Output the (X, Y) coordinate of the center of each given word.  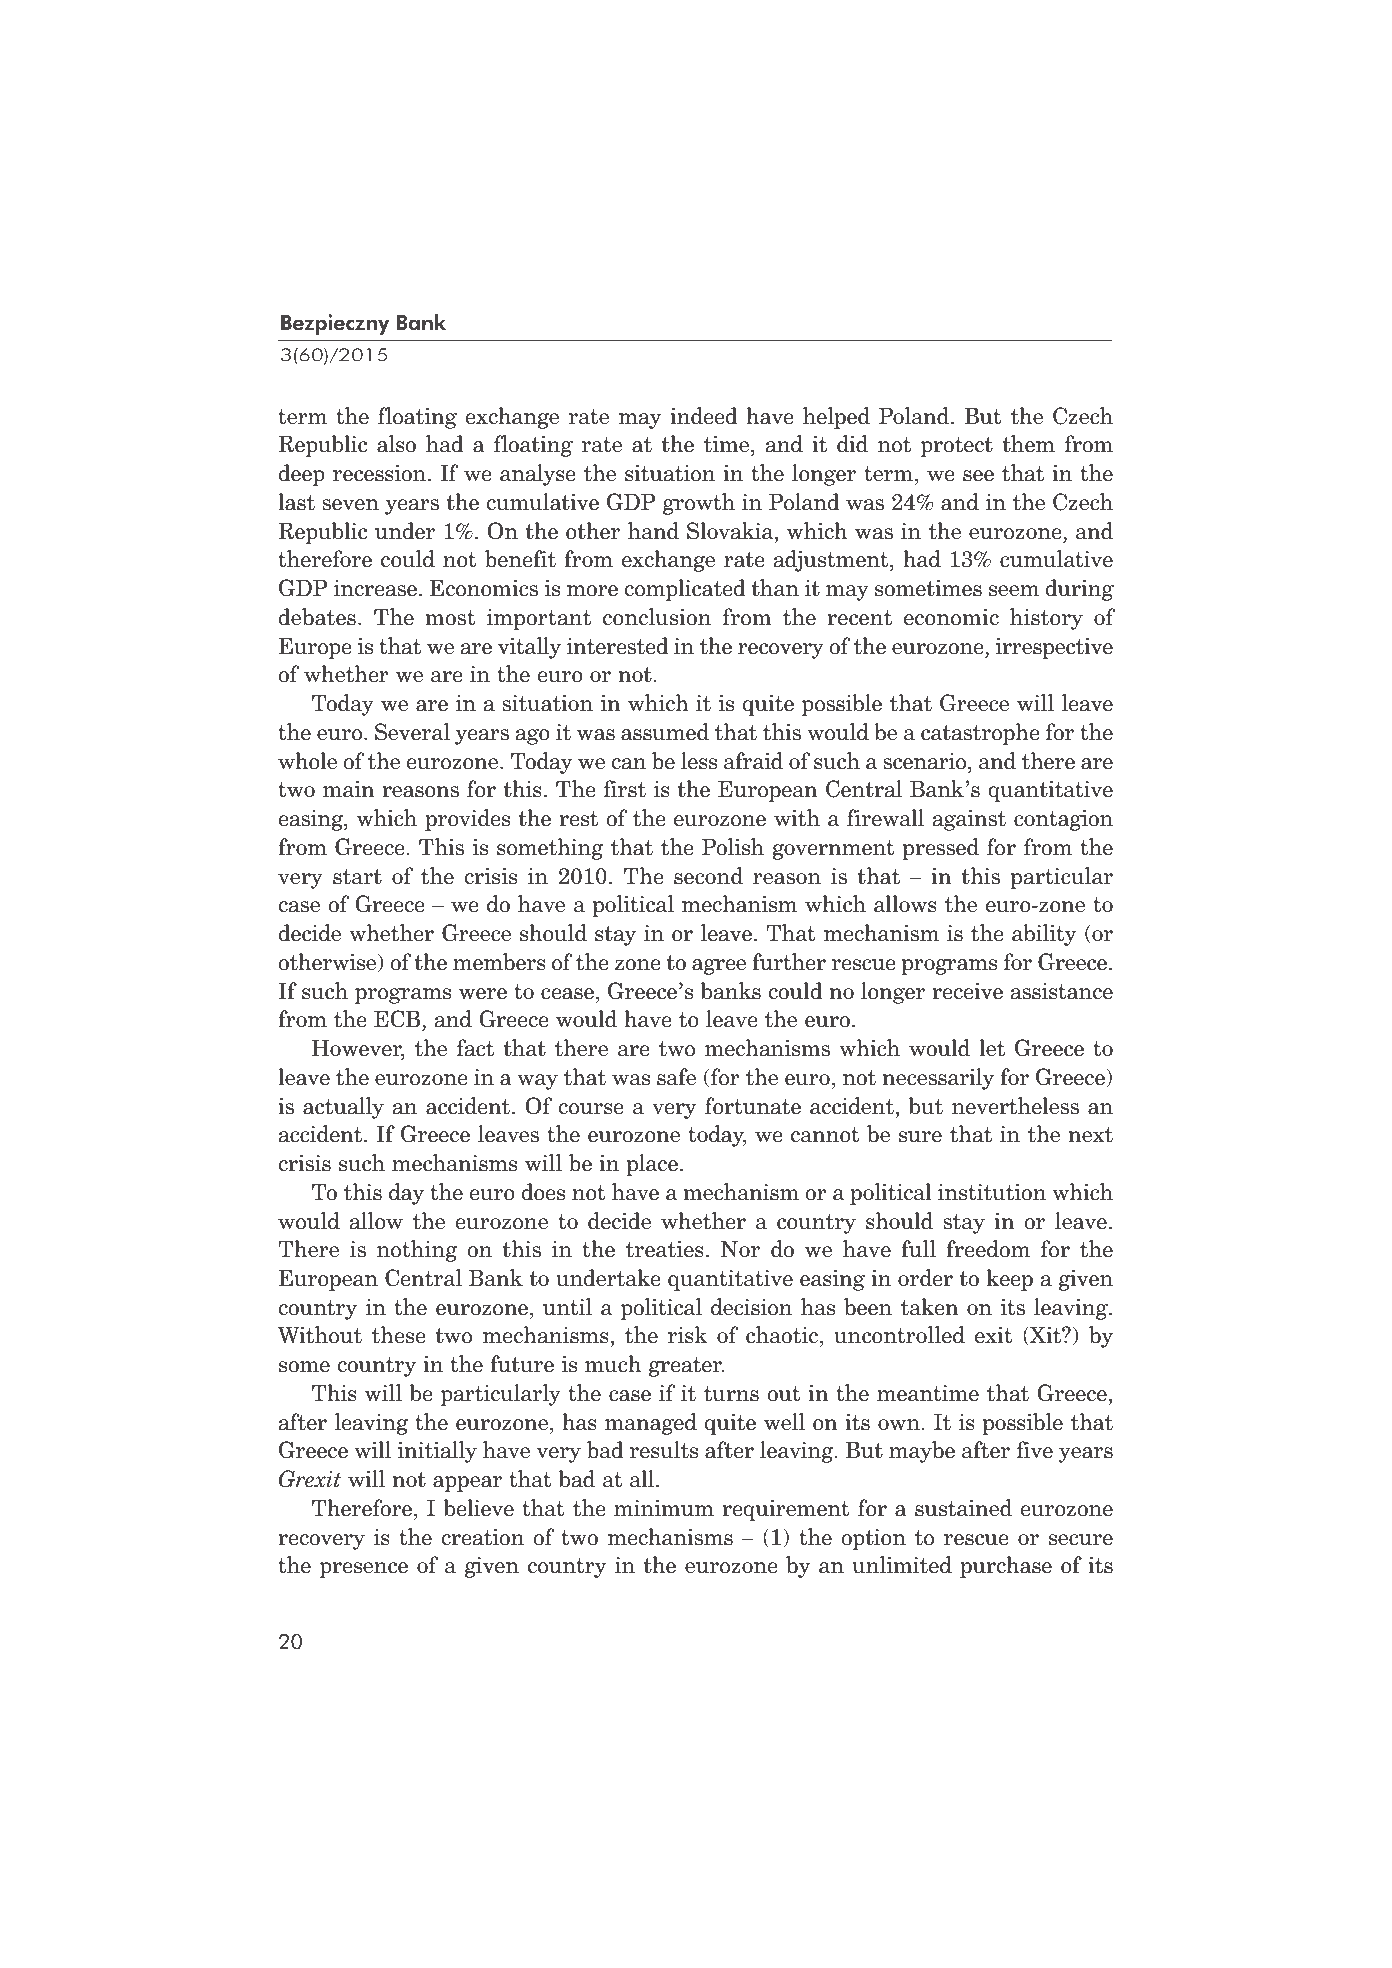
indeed (703, 416)
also (396, 444)
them (1028, 444)
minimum (664, 1508)
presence (364, 1570)
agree (719, 967)
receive (967, 991)
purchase (1006, 1567)
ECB (398, 1020)
